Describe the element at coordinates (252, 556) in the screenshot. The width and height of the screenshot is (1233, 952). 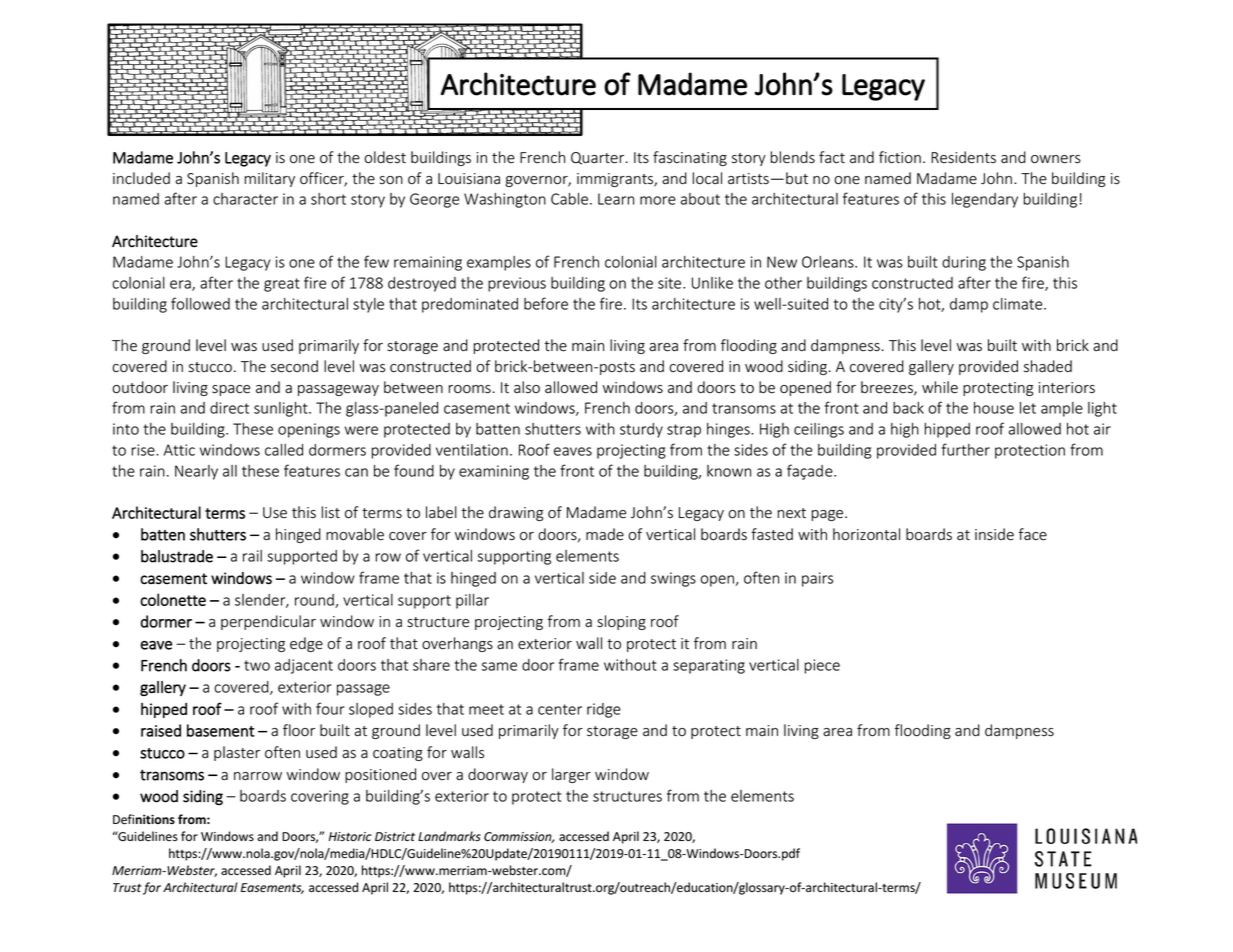
I see `rail` at that location.
